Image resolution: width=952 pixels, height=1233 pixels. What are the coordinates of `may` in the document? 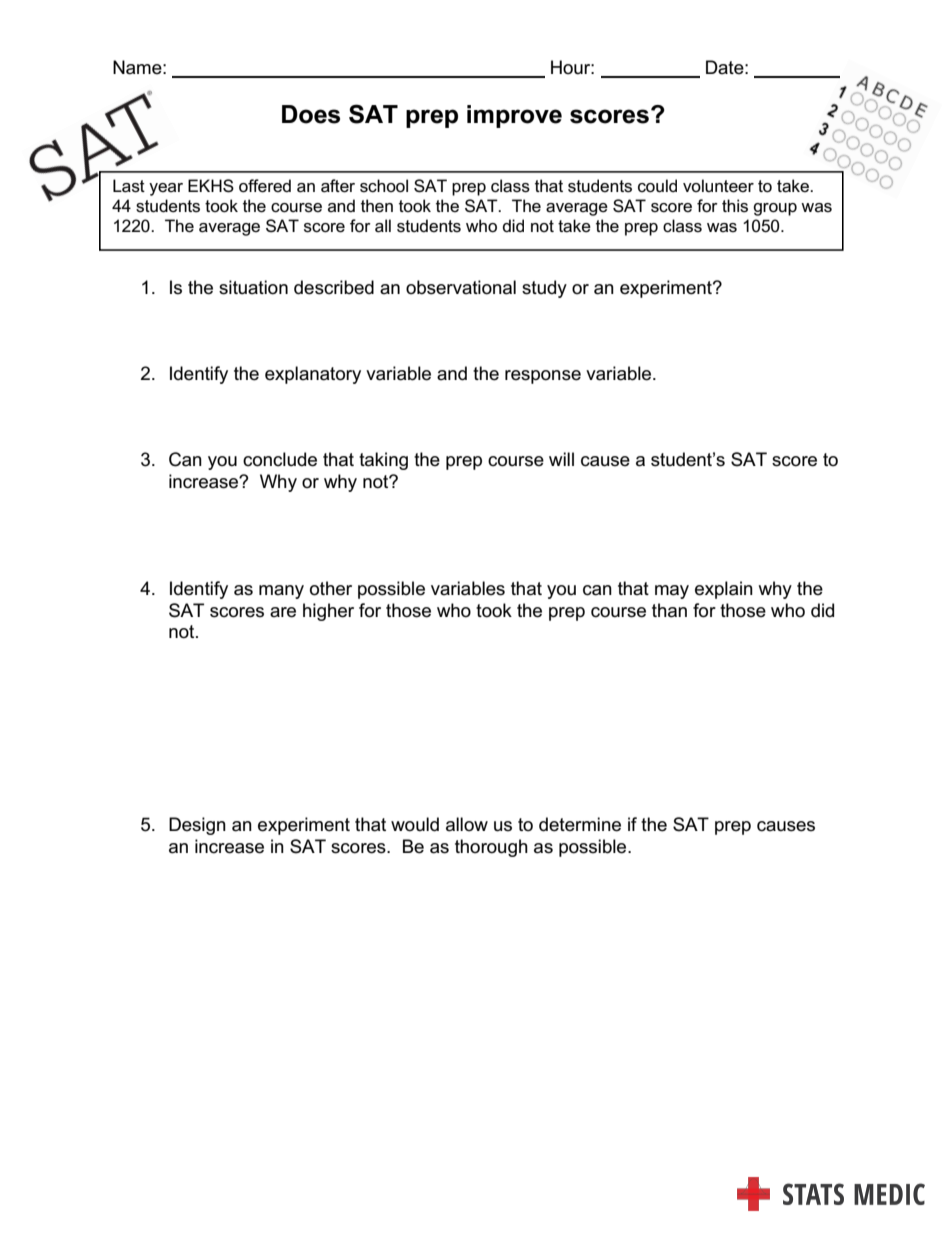 It's located at (672, 592).
